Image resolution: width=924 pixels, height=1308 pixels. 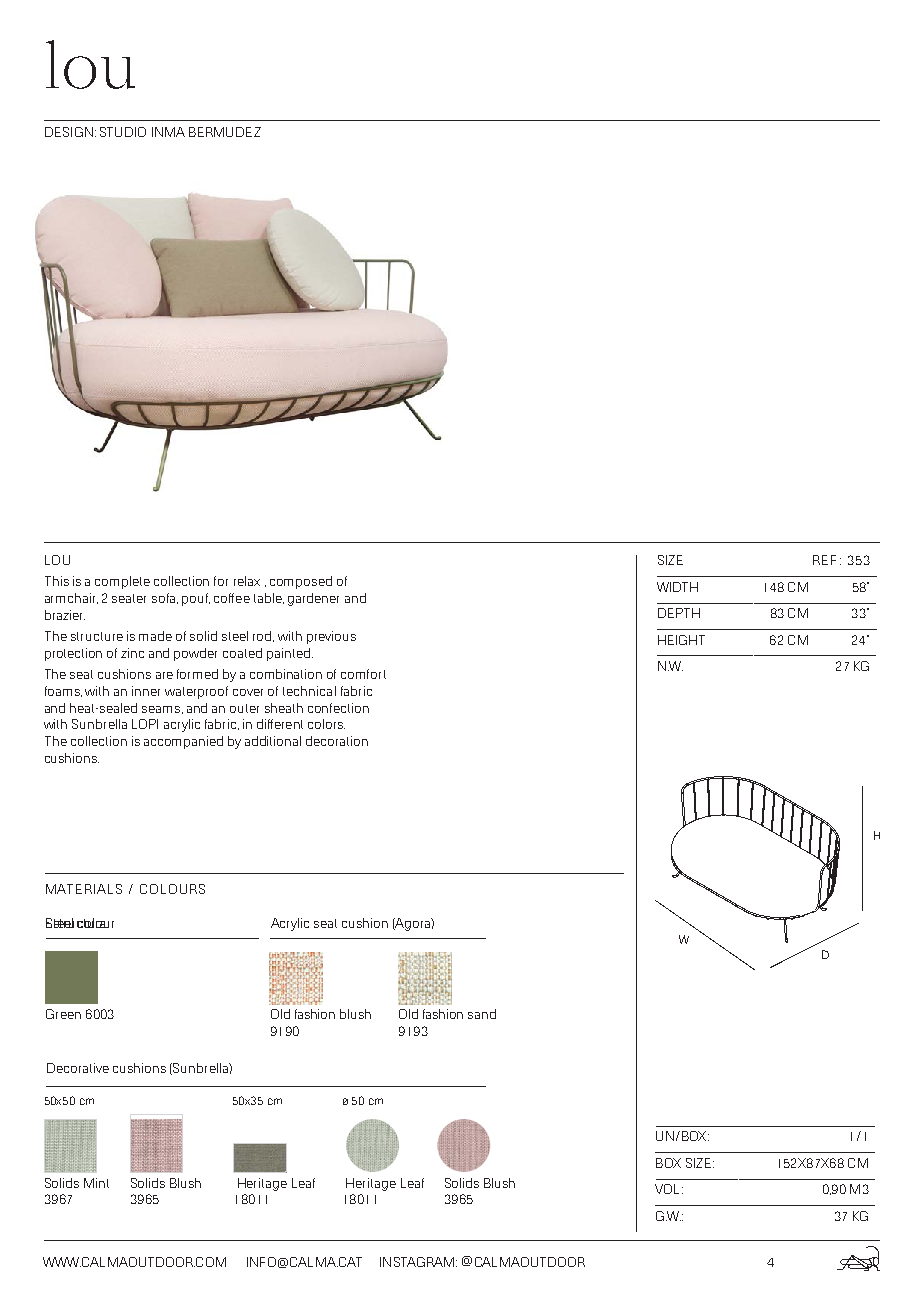 I want to click on HEIGHT, so click(x=681, y=640).
